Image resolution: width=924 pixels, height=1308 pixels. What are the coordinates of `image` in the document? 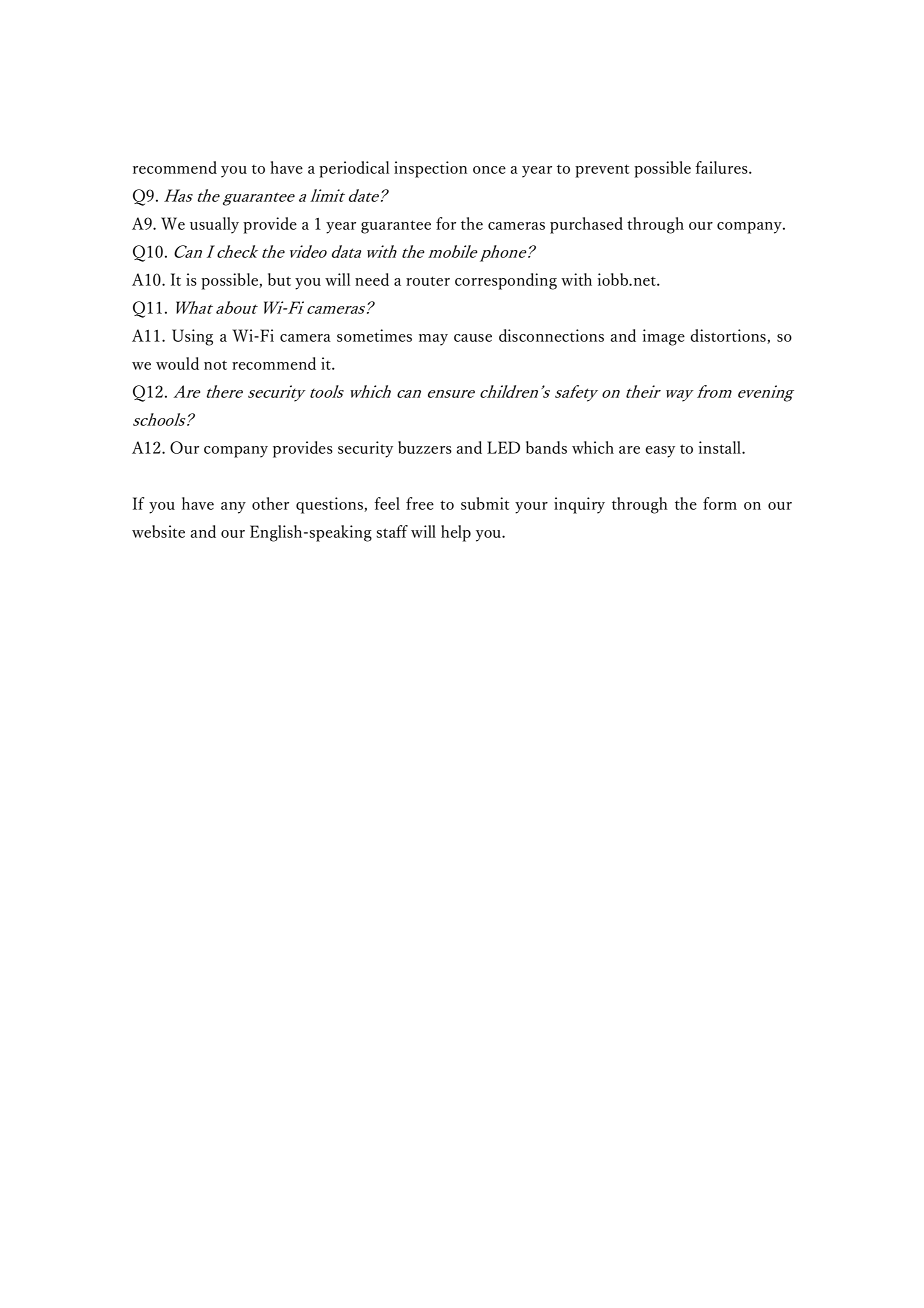 It's located at (664, 337).
